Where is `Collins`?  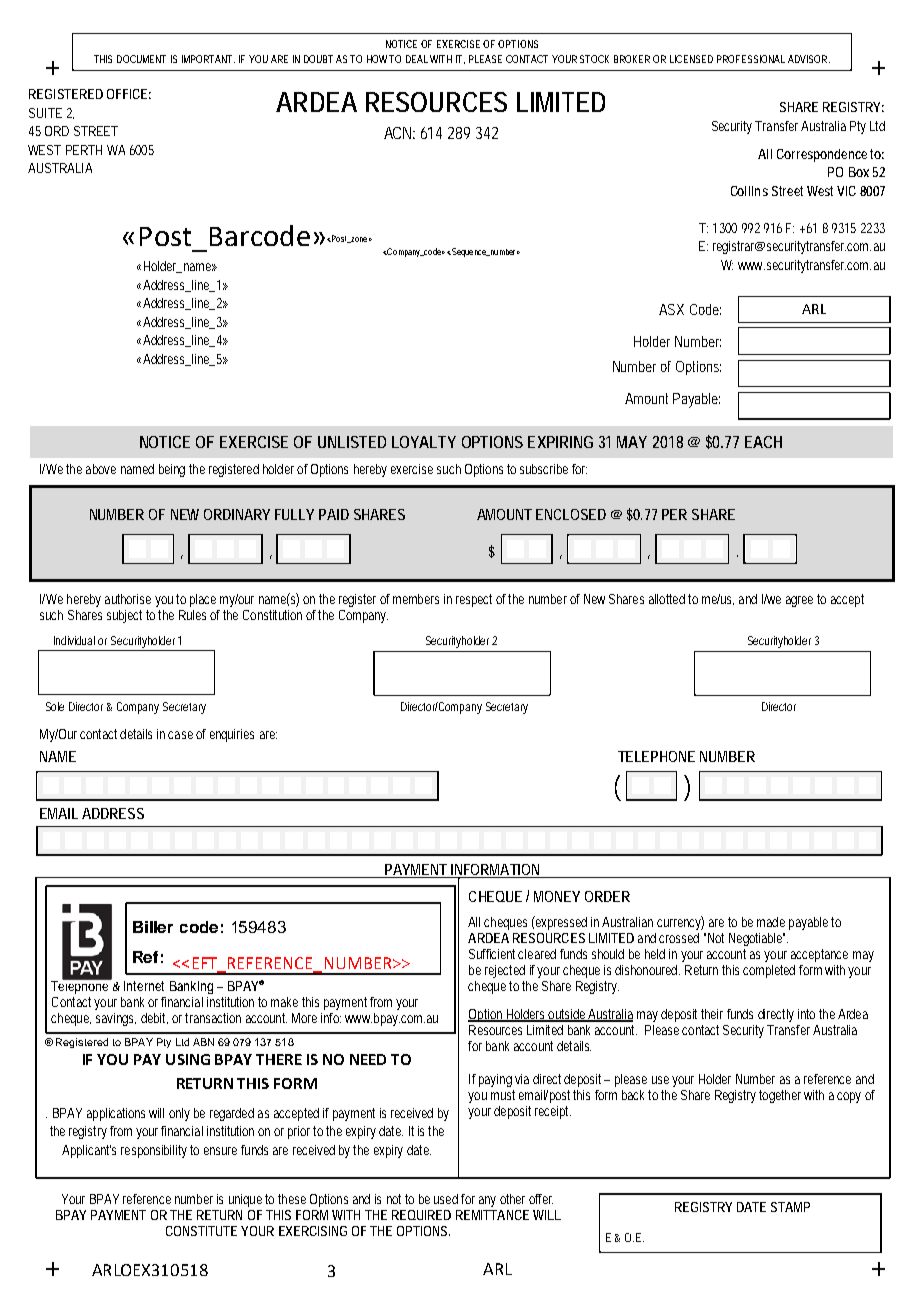
Collins is located at coordinates (749, 191).
